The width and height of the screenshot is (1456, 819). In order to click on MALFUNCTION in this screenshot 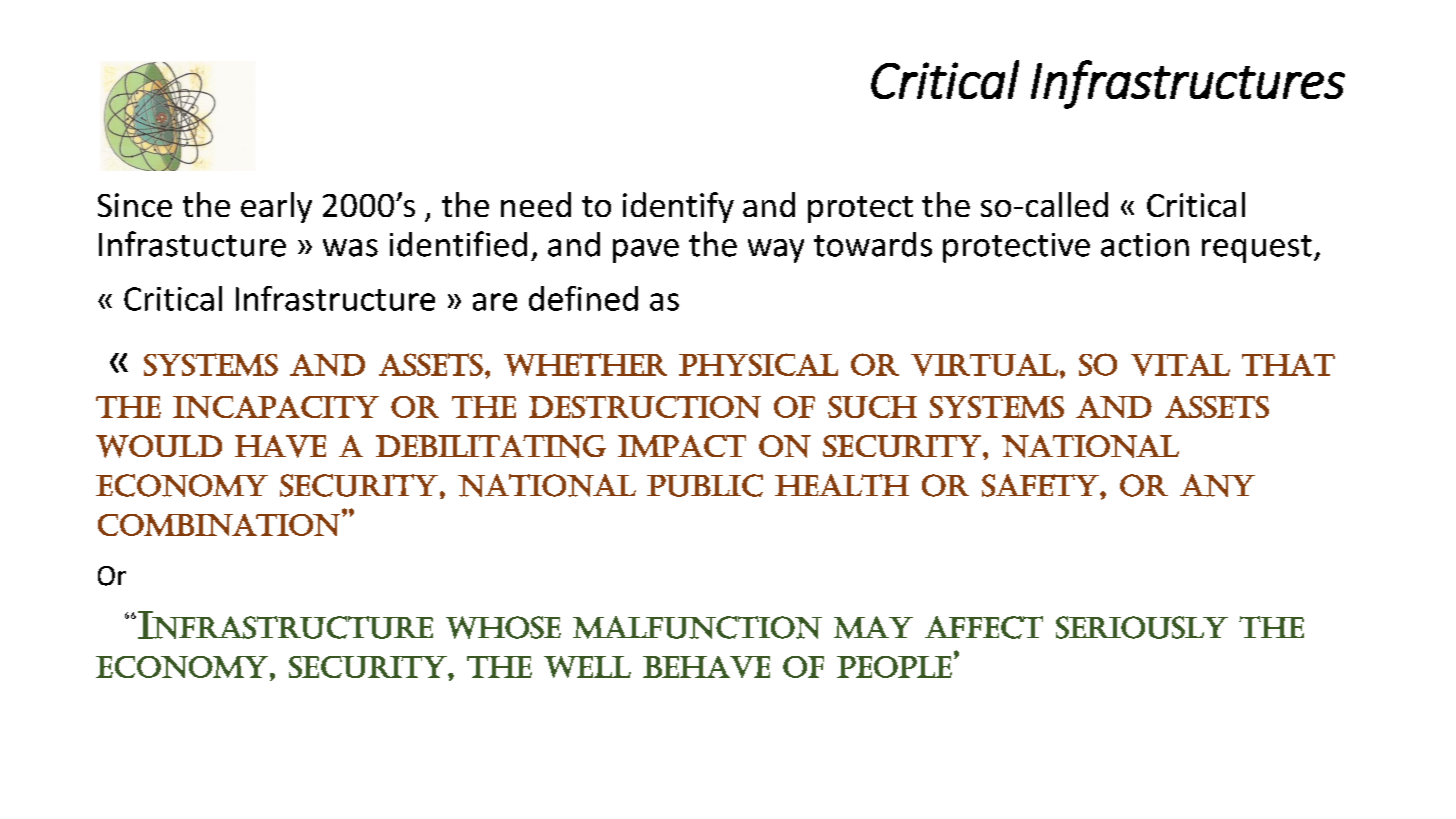, I will do `click(697, 627)`.
